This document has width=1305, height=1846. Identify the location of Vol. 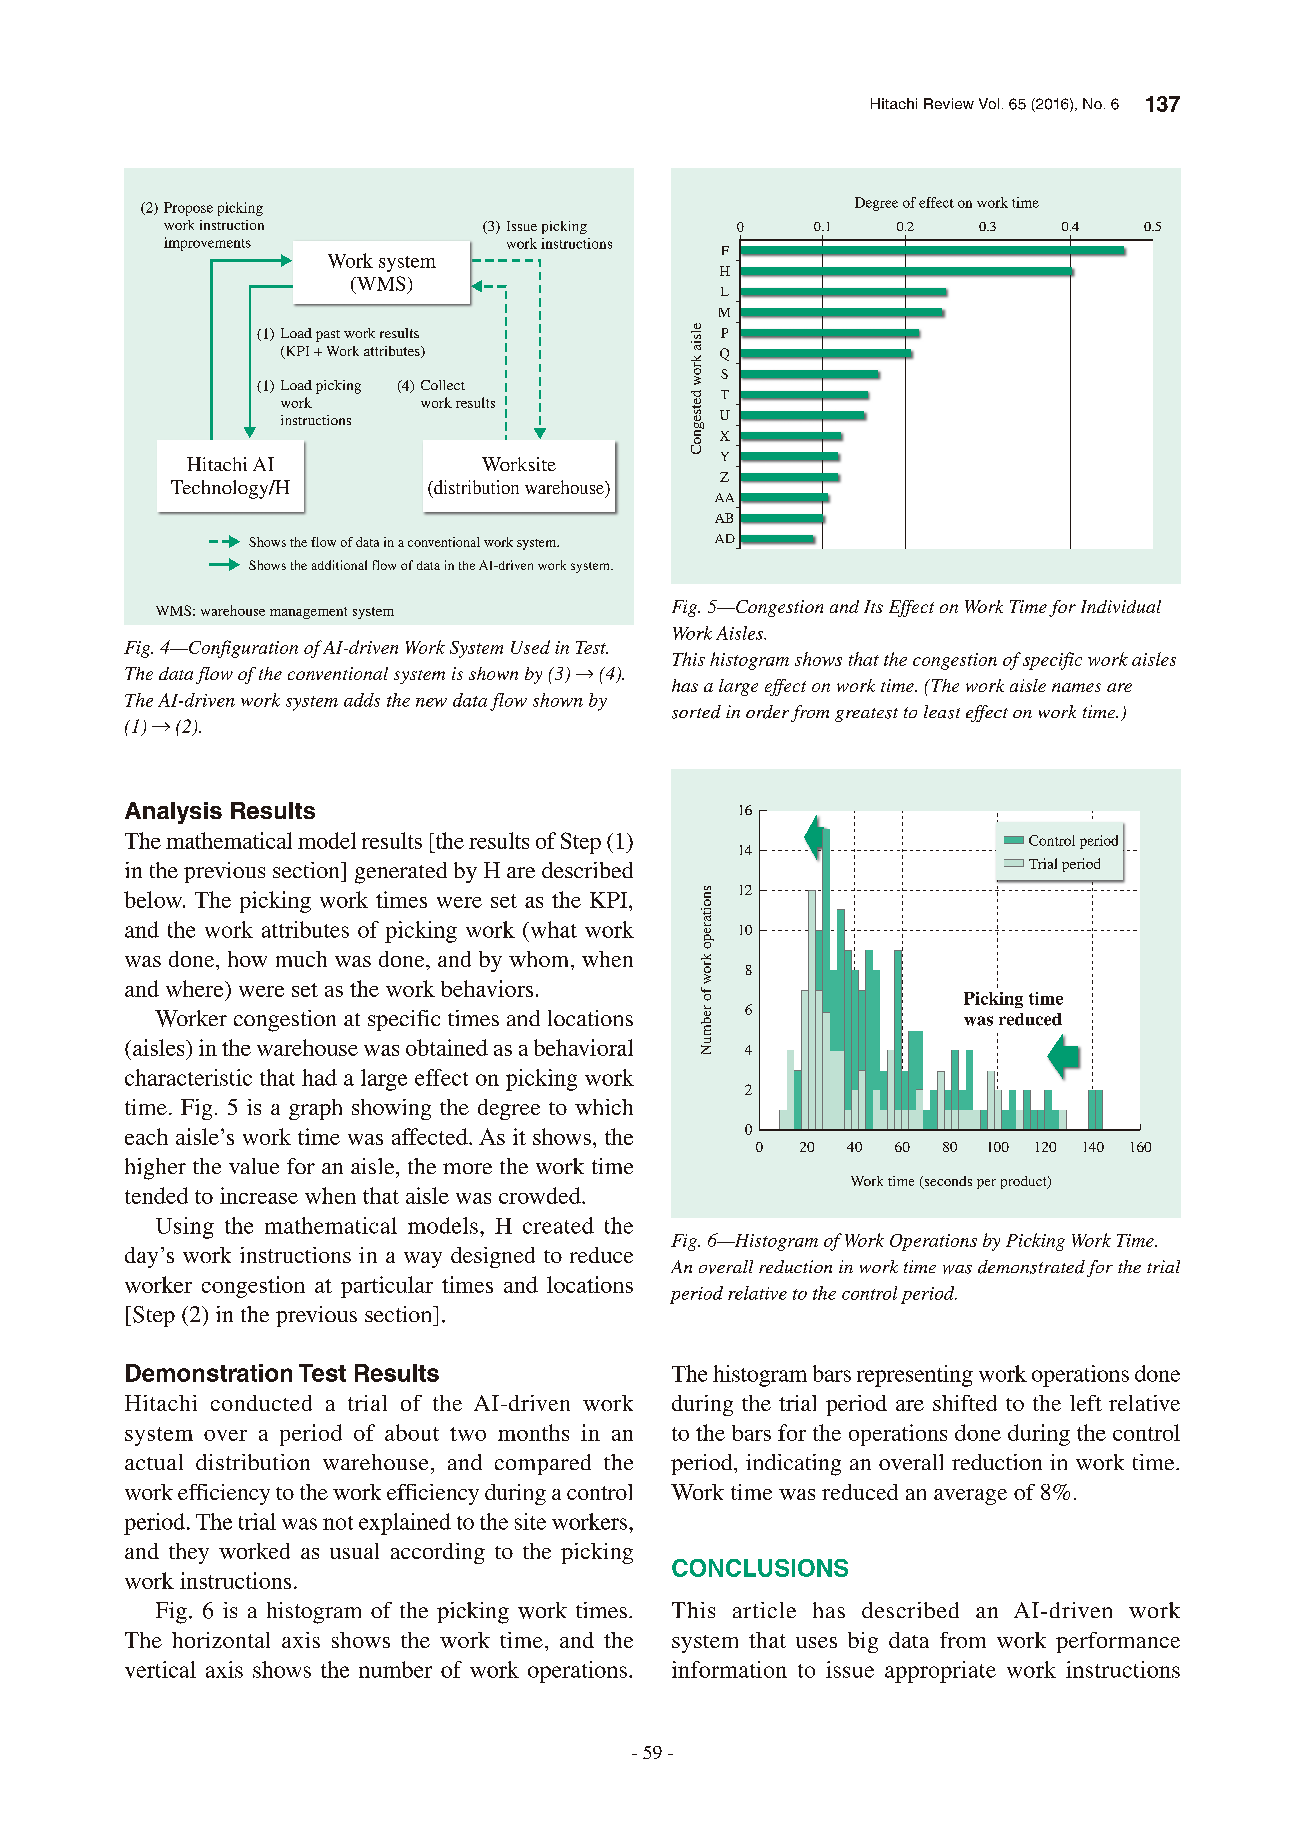
(989, 103).
